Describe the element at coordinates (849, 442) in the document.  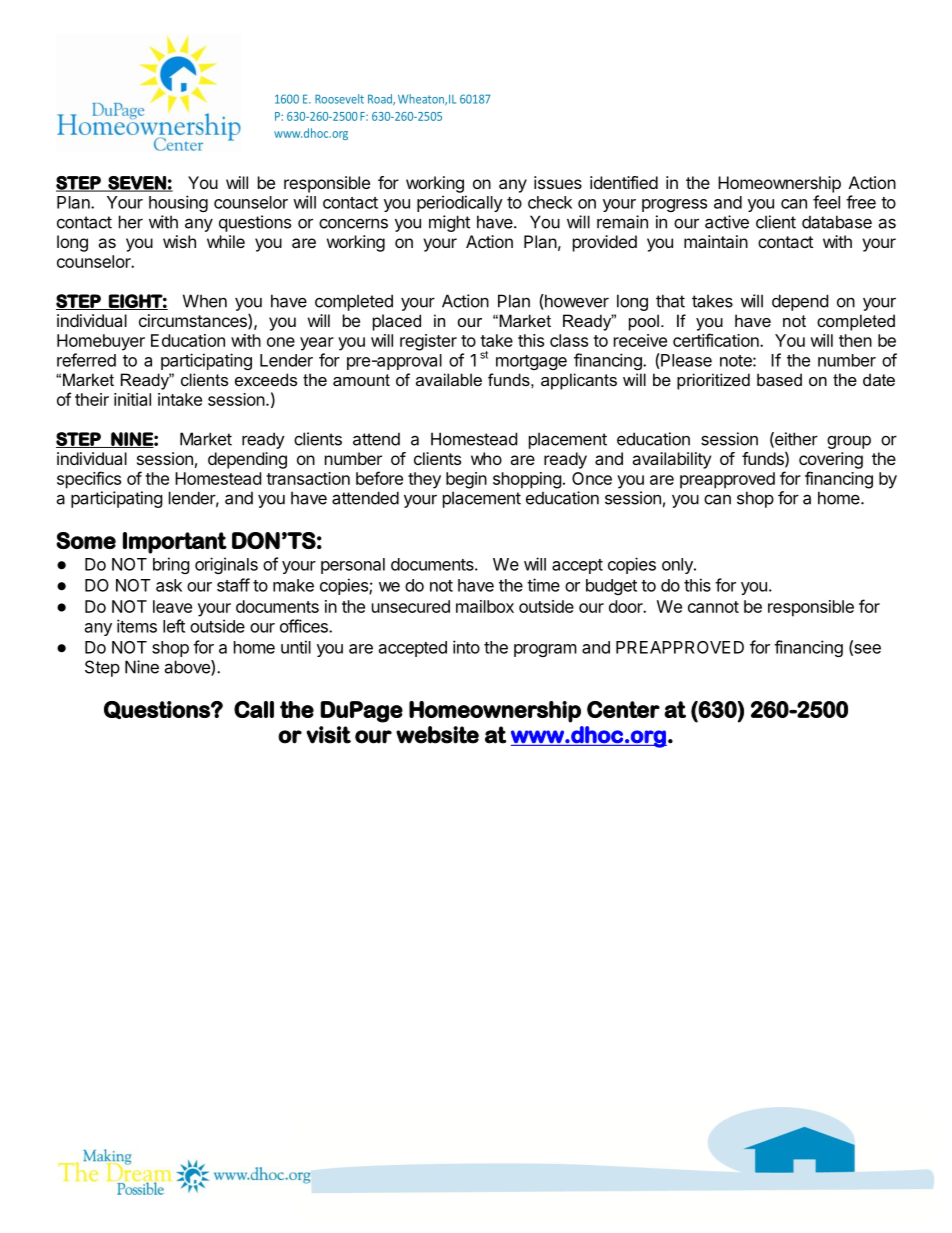
I see `group` at that location.
